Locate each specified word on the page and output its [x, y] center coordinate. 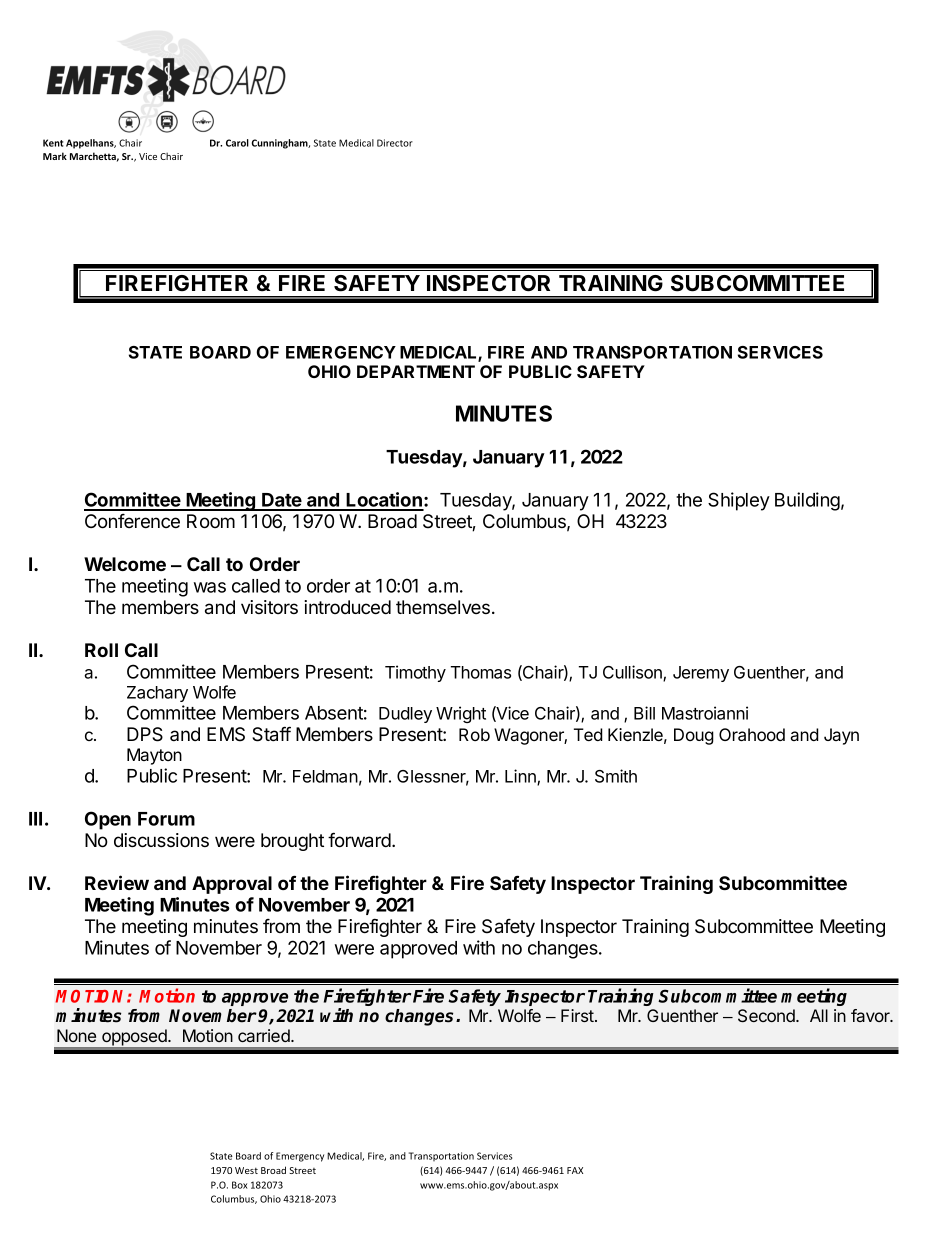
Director [395, 143]
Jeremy [701, 674]
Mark [55, 156]
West [246, 1170]
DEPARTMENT [416, 371]
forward [360, 840]
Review [117, 882]
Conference [132, 521]
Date [282, 501]
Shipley [739, 501]
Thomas [481, 672]
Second [767, 1015]
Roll [101, 650]
